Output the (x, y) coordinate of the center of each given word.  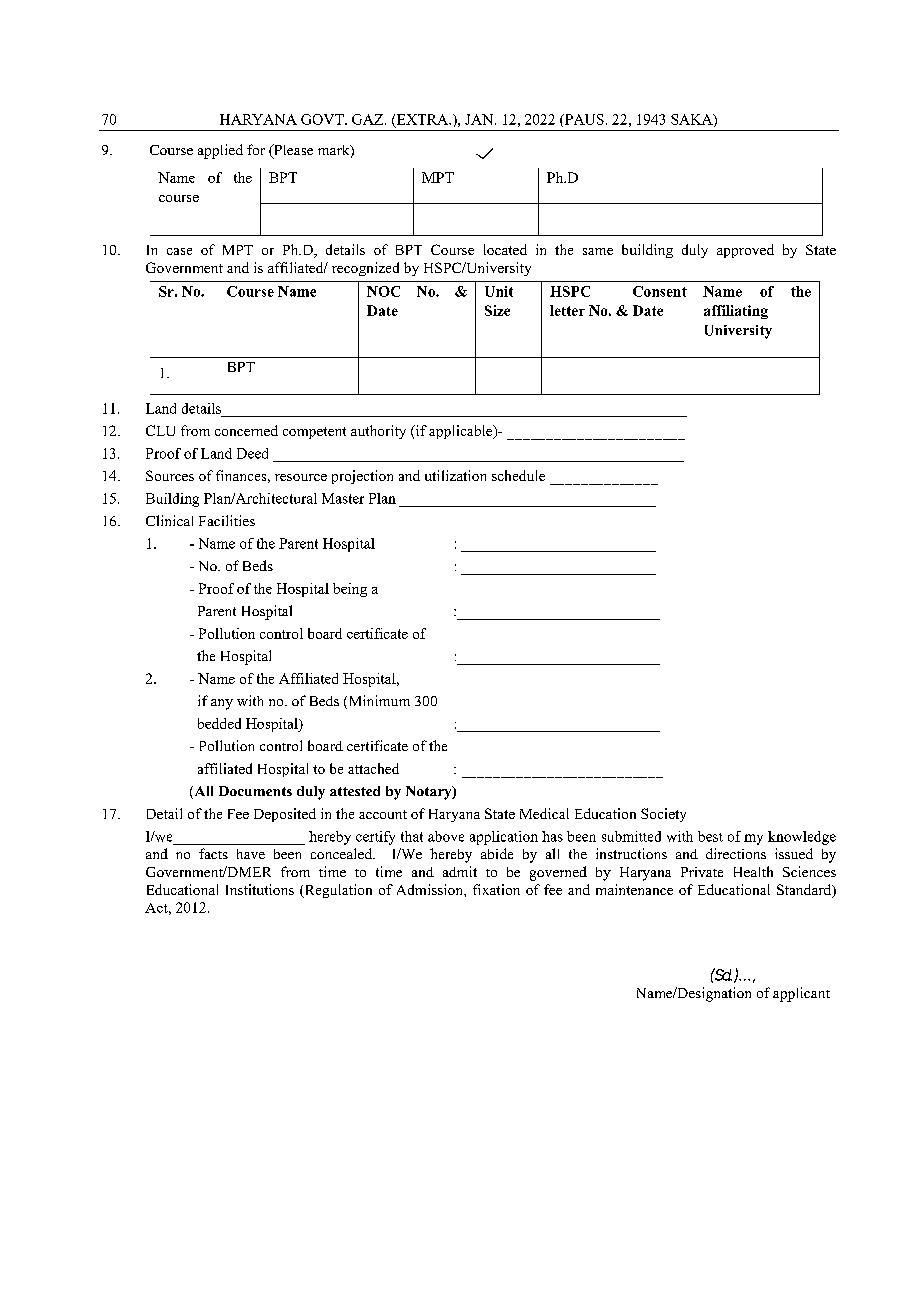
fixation (496, 889)
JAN (480, 119)
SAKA (693, 120)
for (256, 149)
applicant (801, 994)
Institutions (260, 889)
